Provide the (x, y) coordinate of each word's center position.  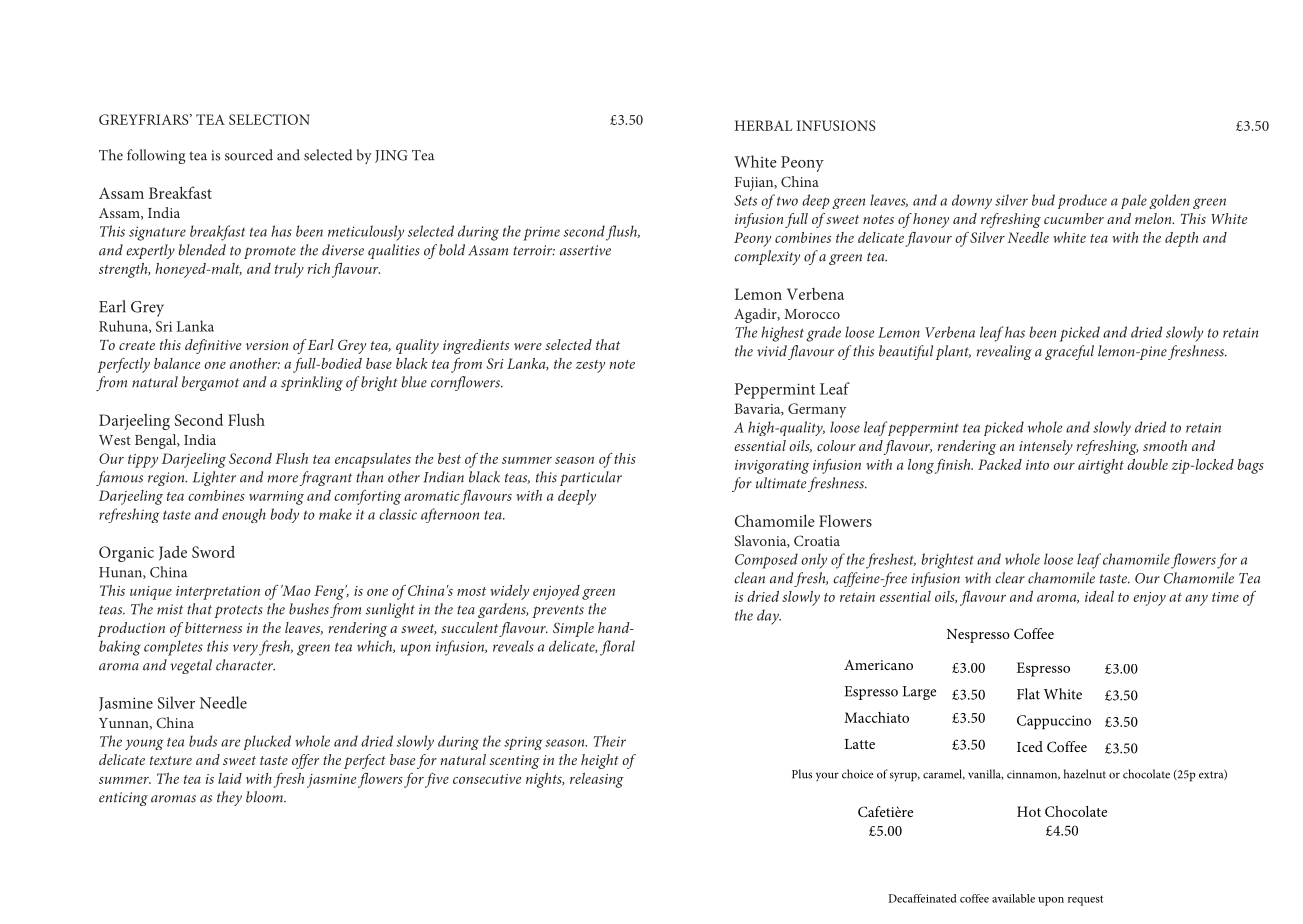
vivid (772, 351)
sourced (249, 155)
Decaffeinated (922, 898)
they (229, 798)
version (267, 345)
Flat (1028, 694)
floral (617, 648)
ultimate (781, 483)
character (245, 665)
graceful (1069, 352)
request (1085, 900)
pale (1134, 201)
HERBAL (764, 125)
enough (244, 515)
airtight (1101, 466)
